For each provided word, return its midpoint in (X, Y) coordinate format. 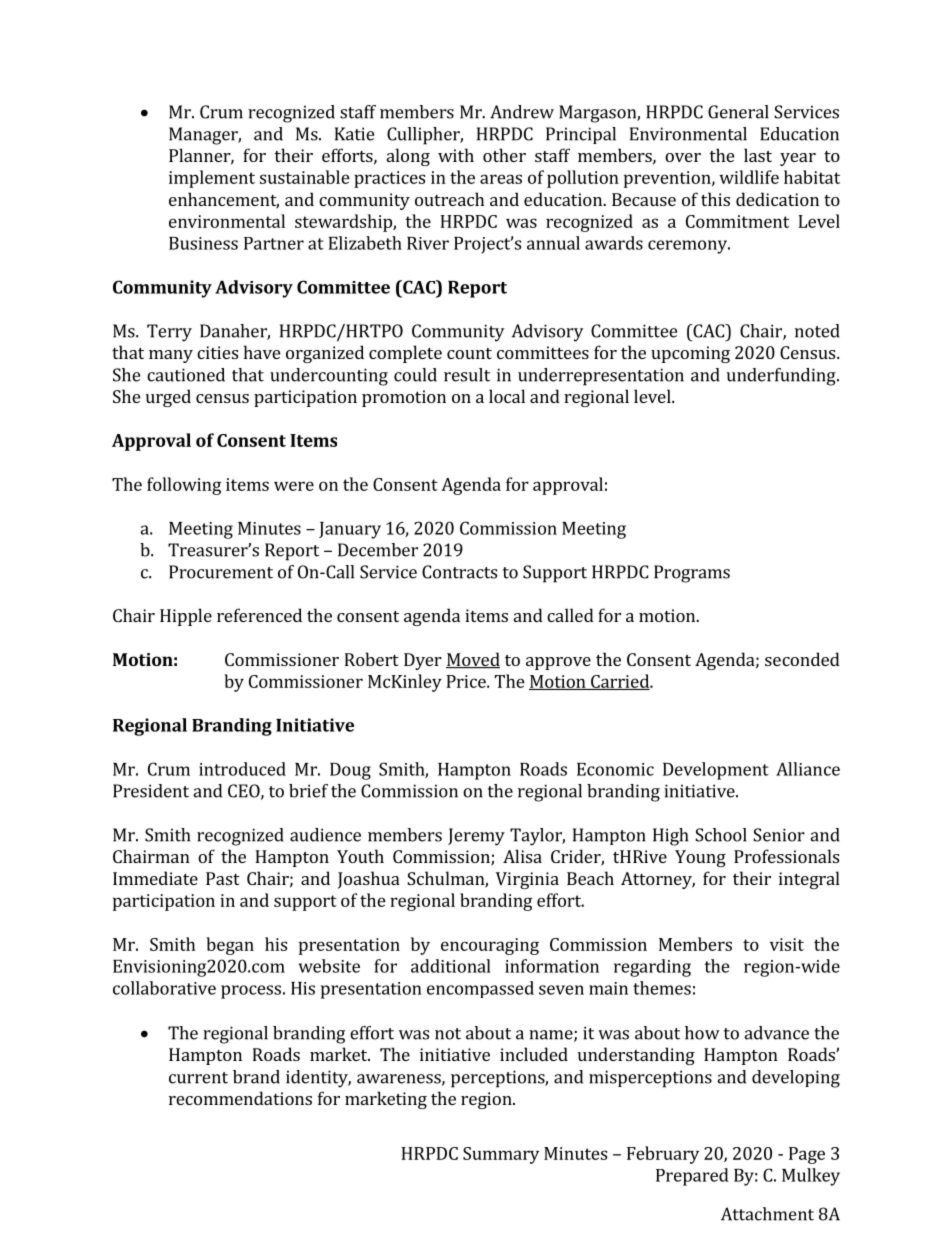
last (758, 155)
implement (212, 179)
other (504, 155)
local (507, 396)
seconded (802, 659)
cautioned (186, 375)
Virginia (527, 880)
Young (700, 858)
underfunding (782, 377)
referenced (259, 615)
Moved (473, 660)
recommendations (240, 1098)
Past (223, 878)
